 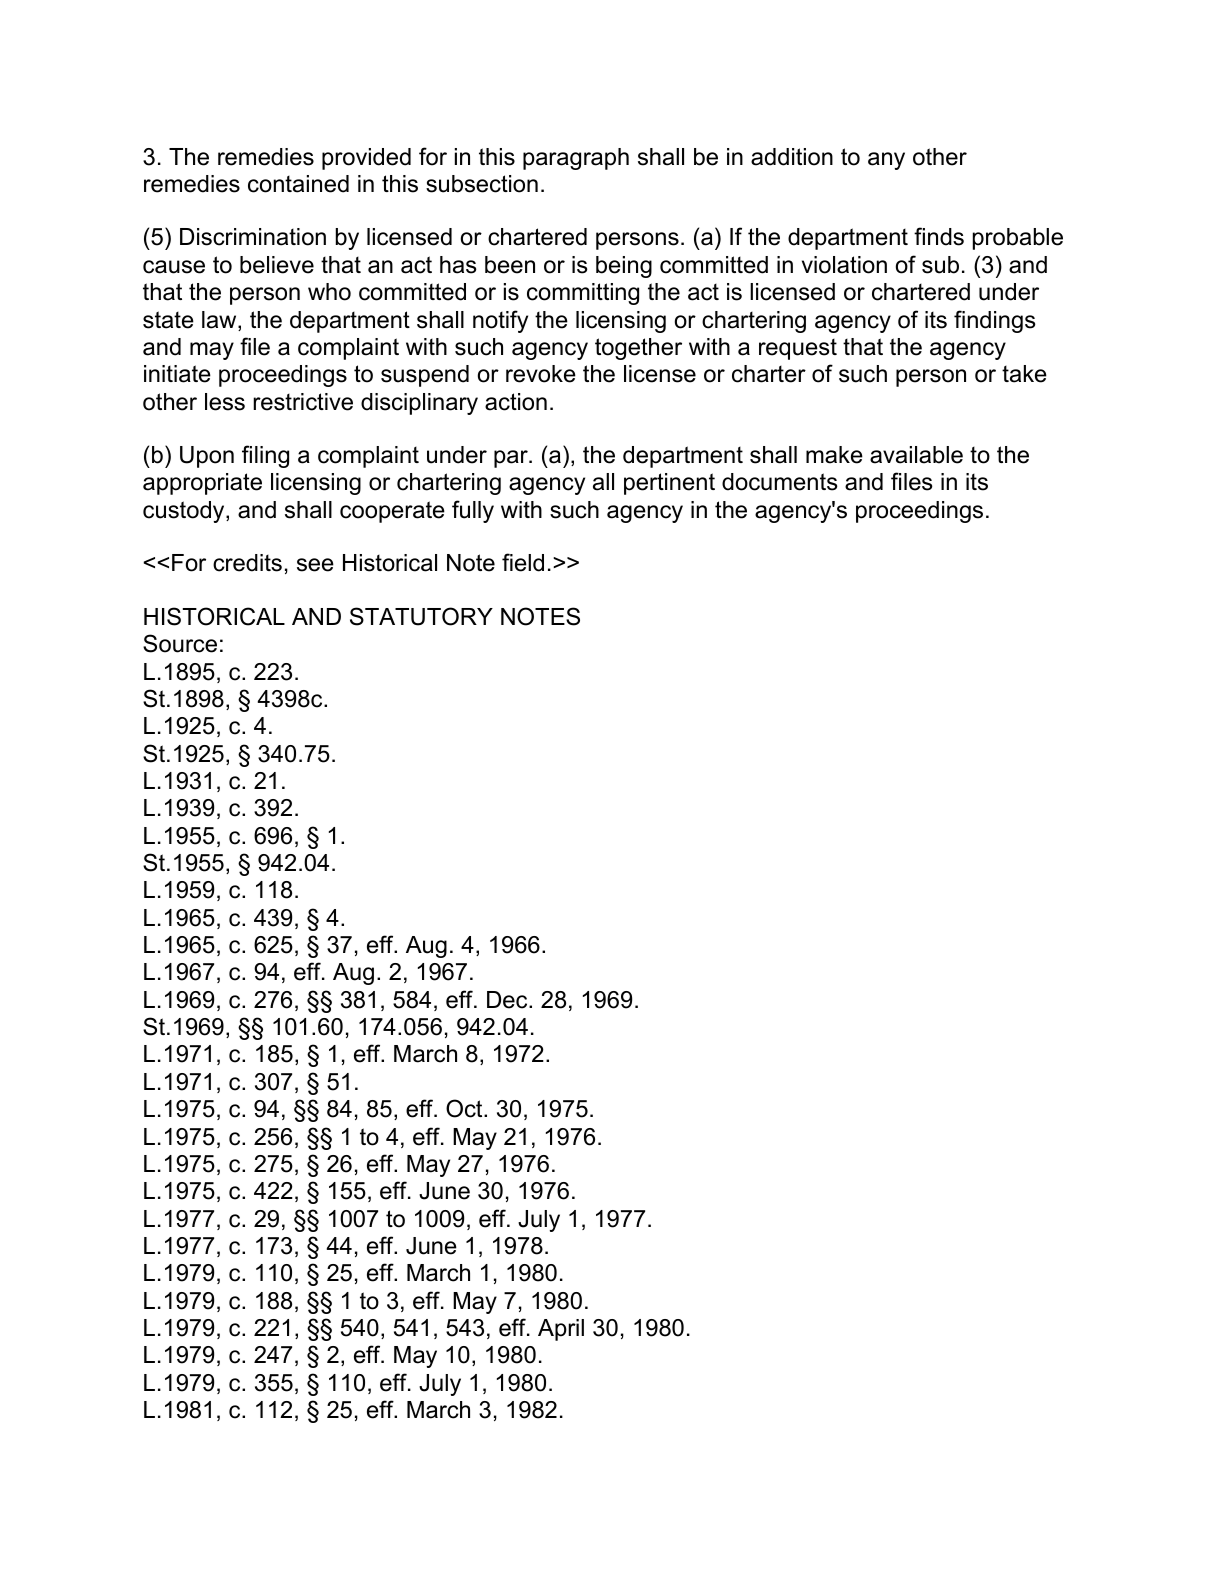 I want to click on Source, so click(x=180, y=643).
